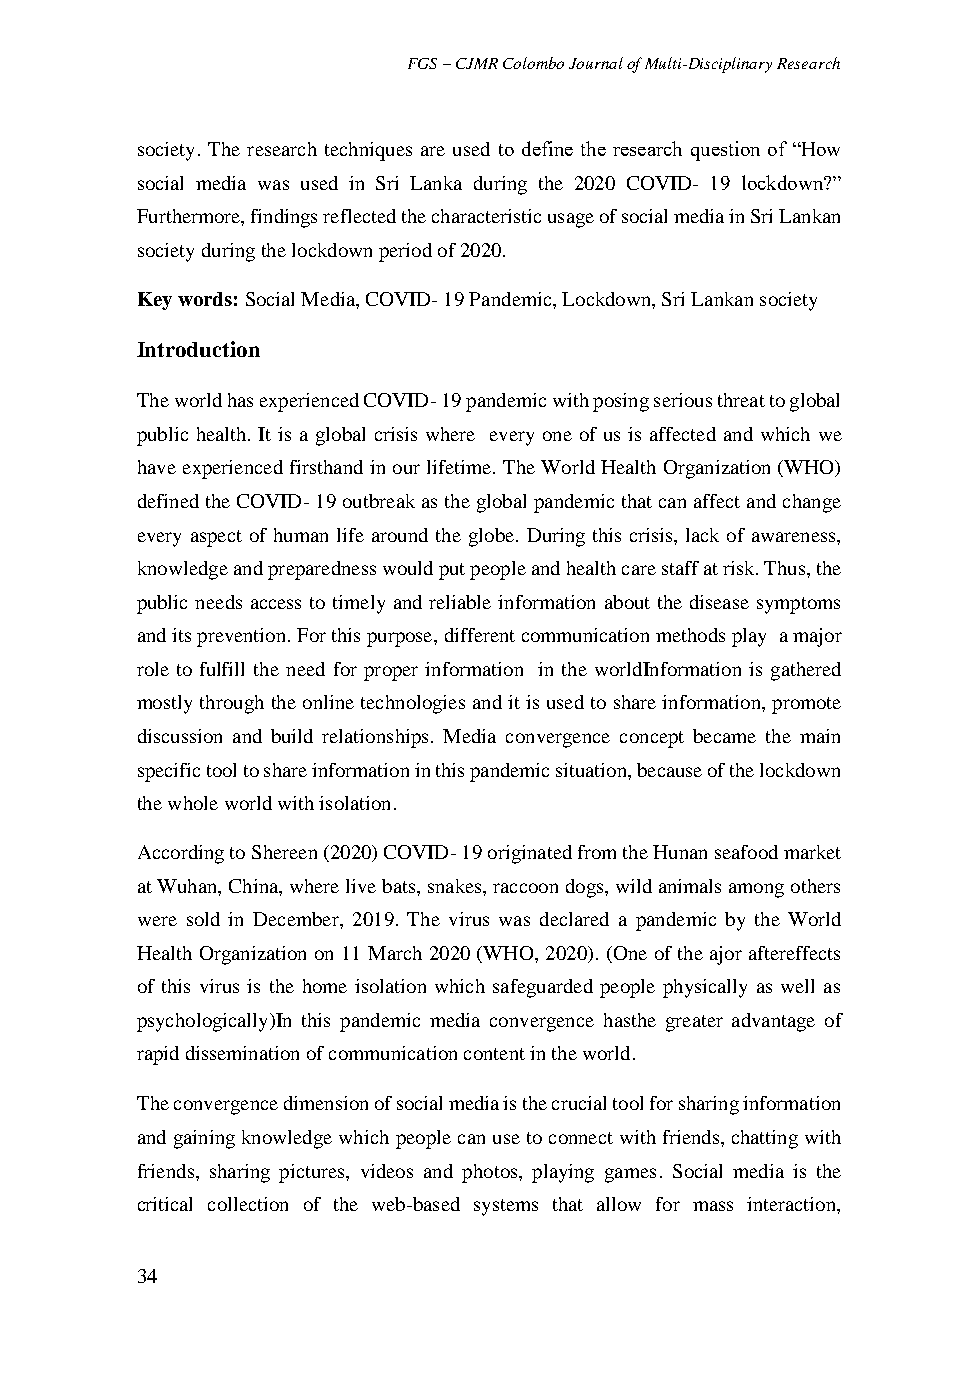  What do you see at coordinates (157, 467) in the screenshot?
I see `have` at bounding box center [157, 467].
